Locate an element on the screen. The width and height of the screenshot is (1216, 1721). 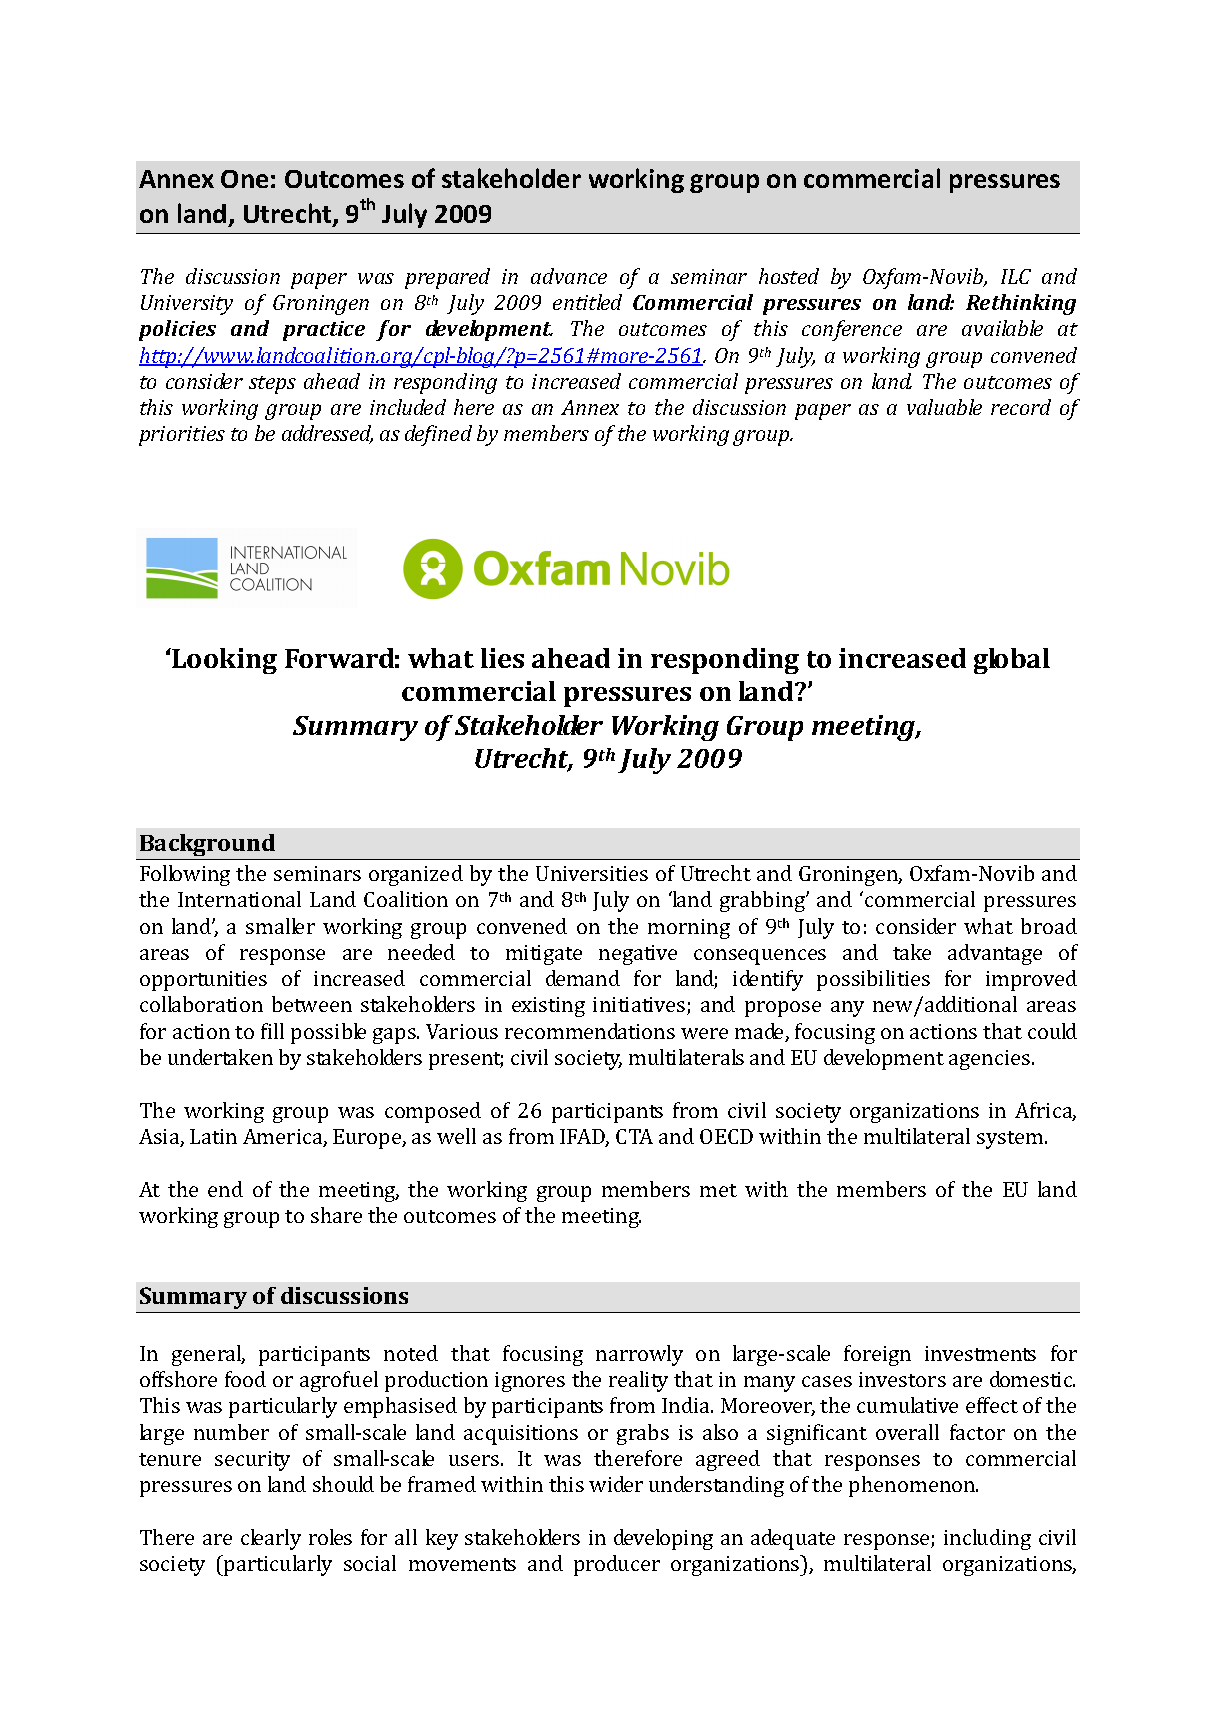
share is located at coordinates (336, 1215).
